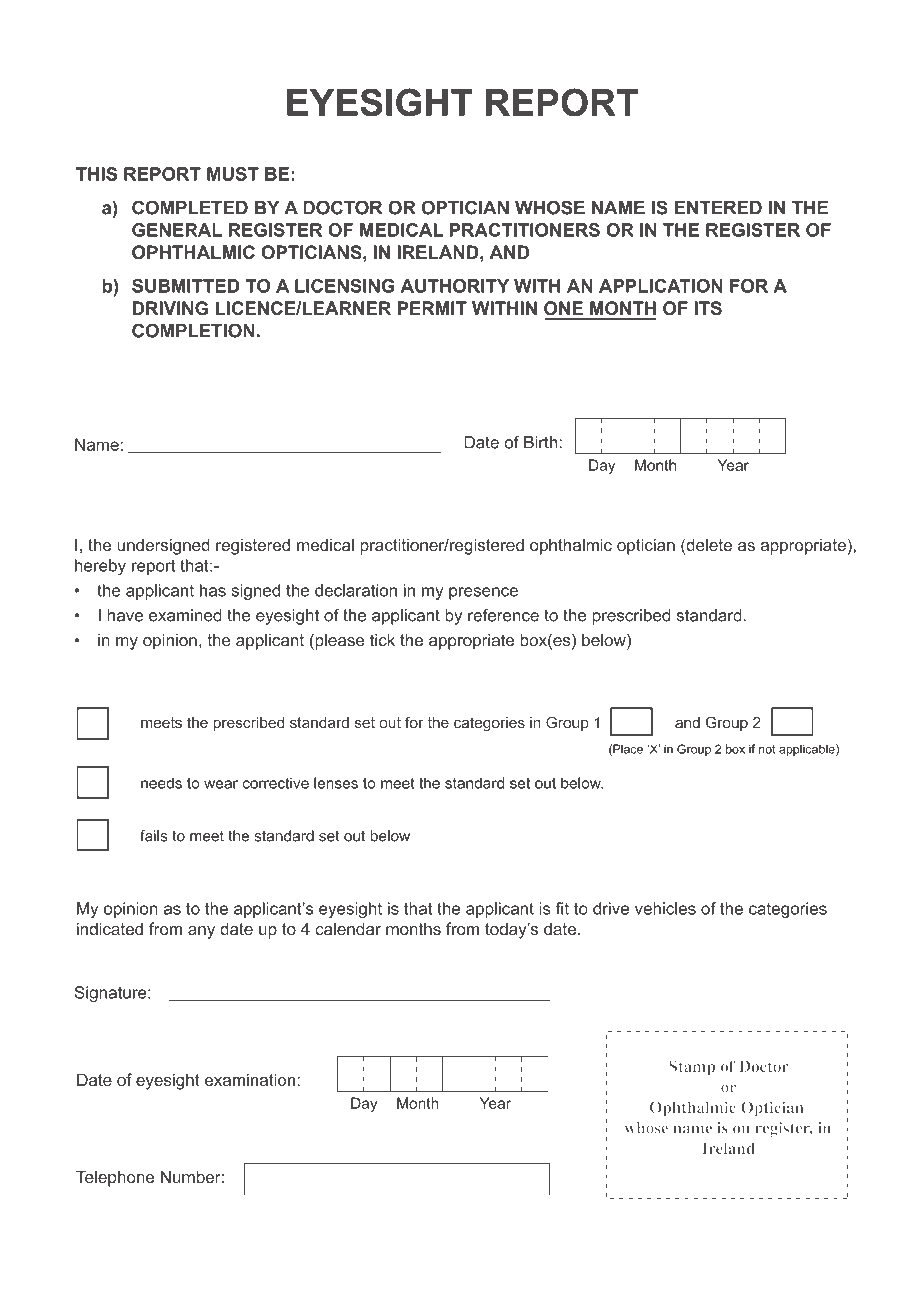  What do you see at coordinates (115, 1178) in the screenshot?
I see `Telephone` at bounding box center [115, 1178].
